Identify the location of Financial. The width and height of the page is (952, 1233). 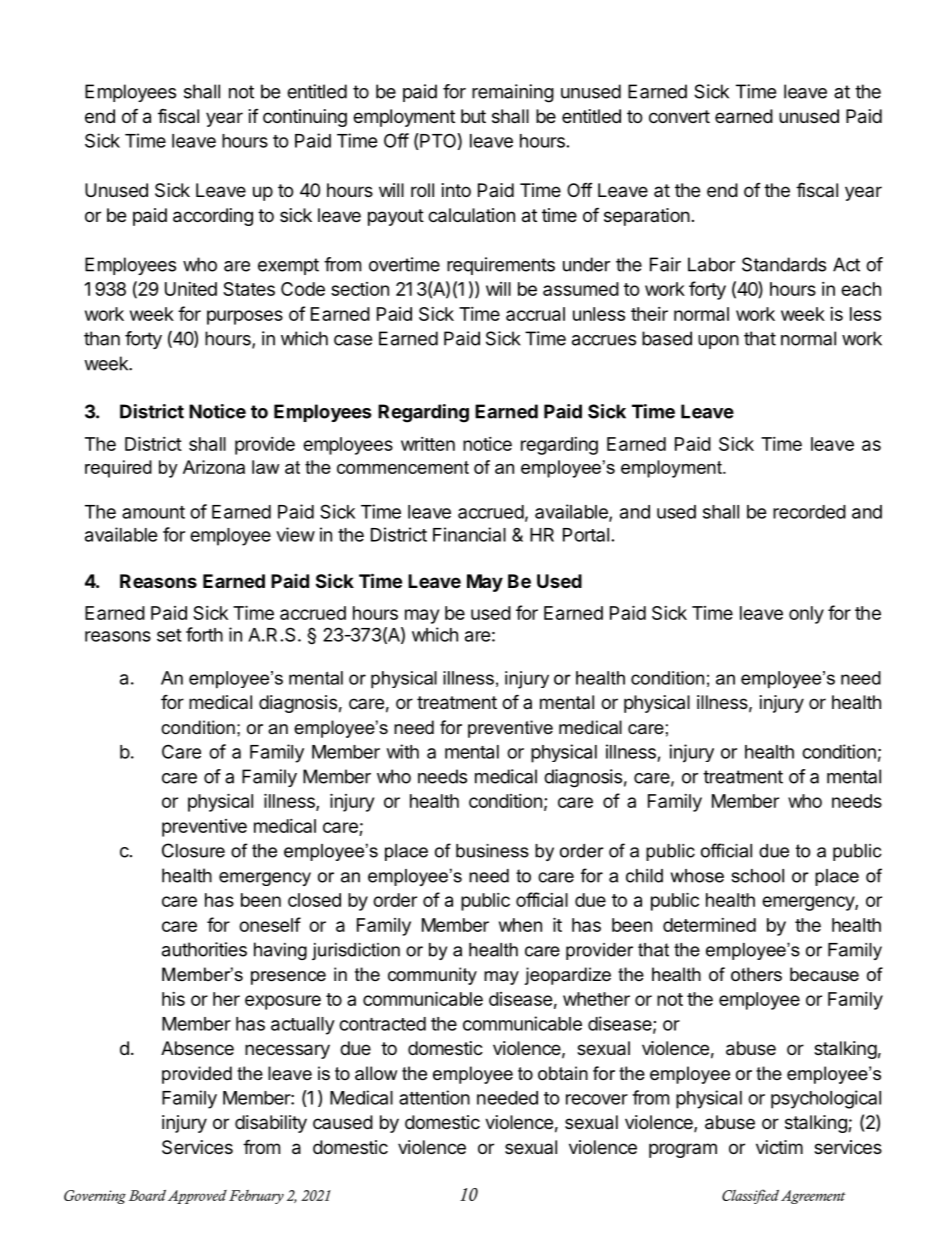
(469, 534).
